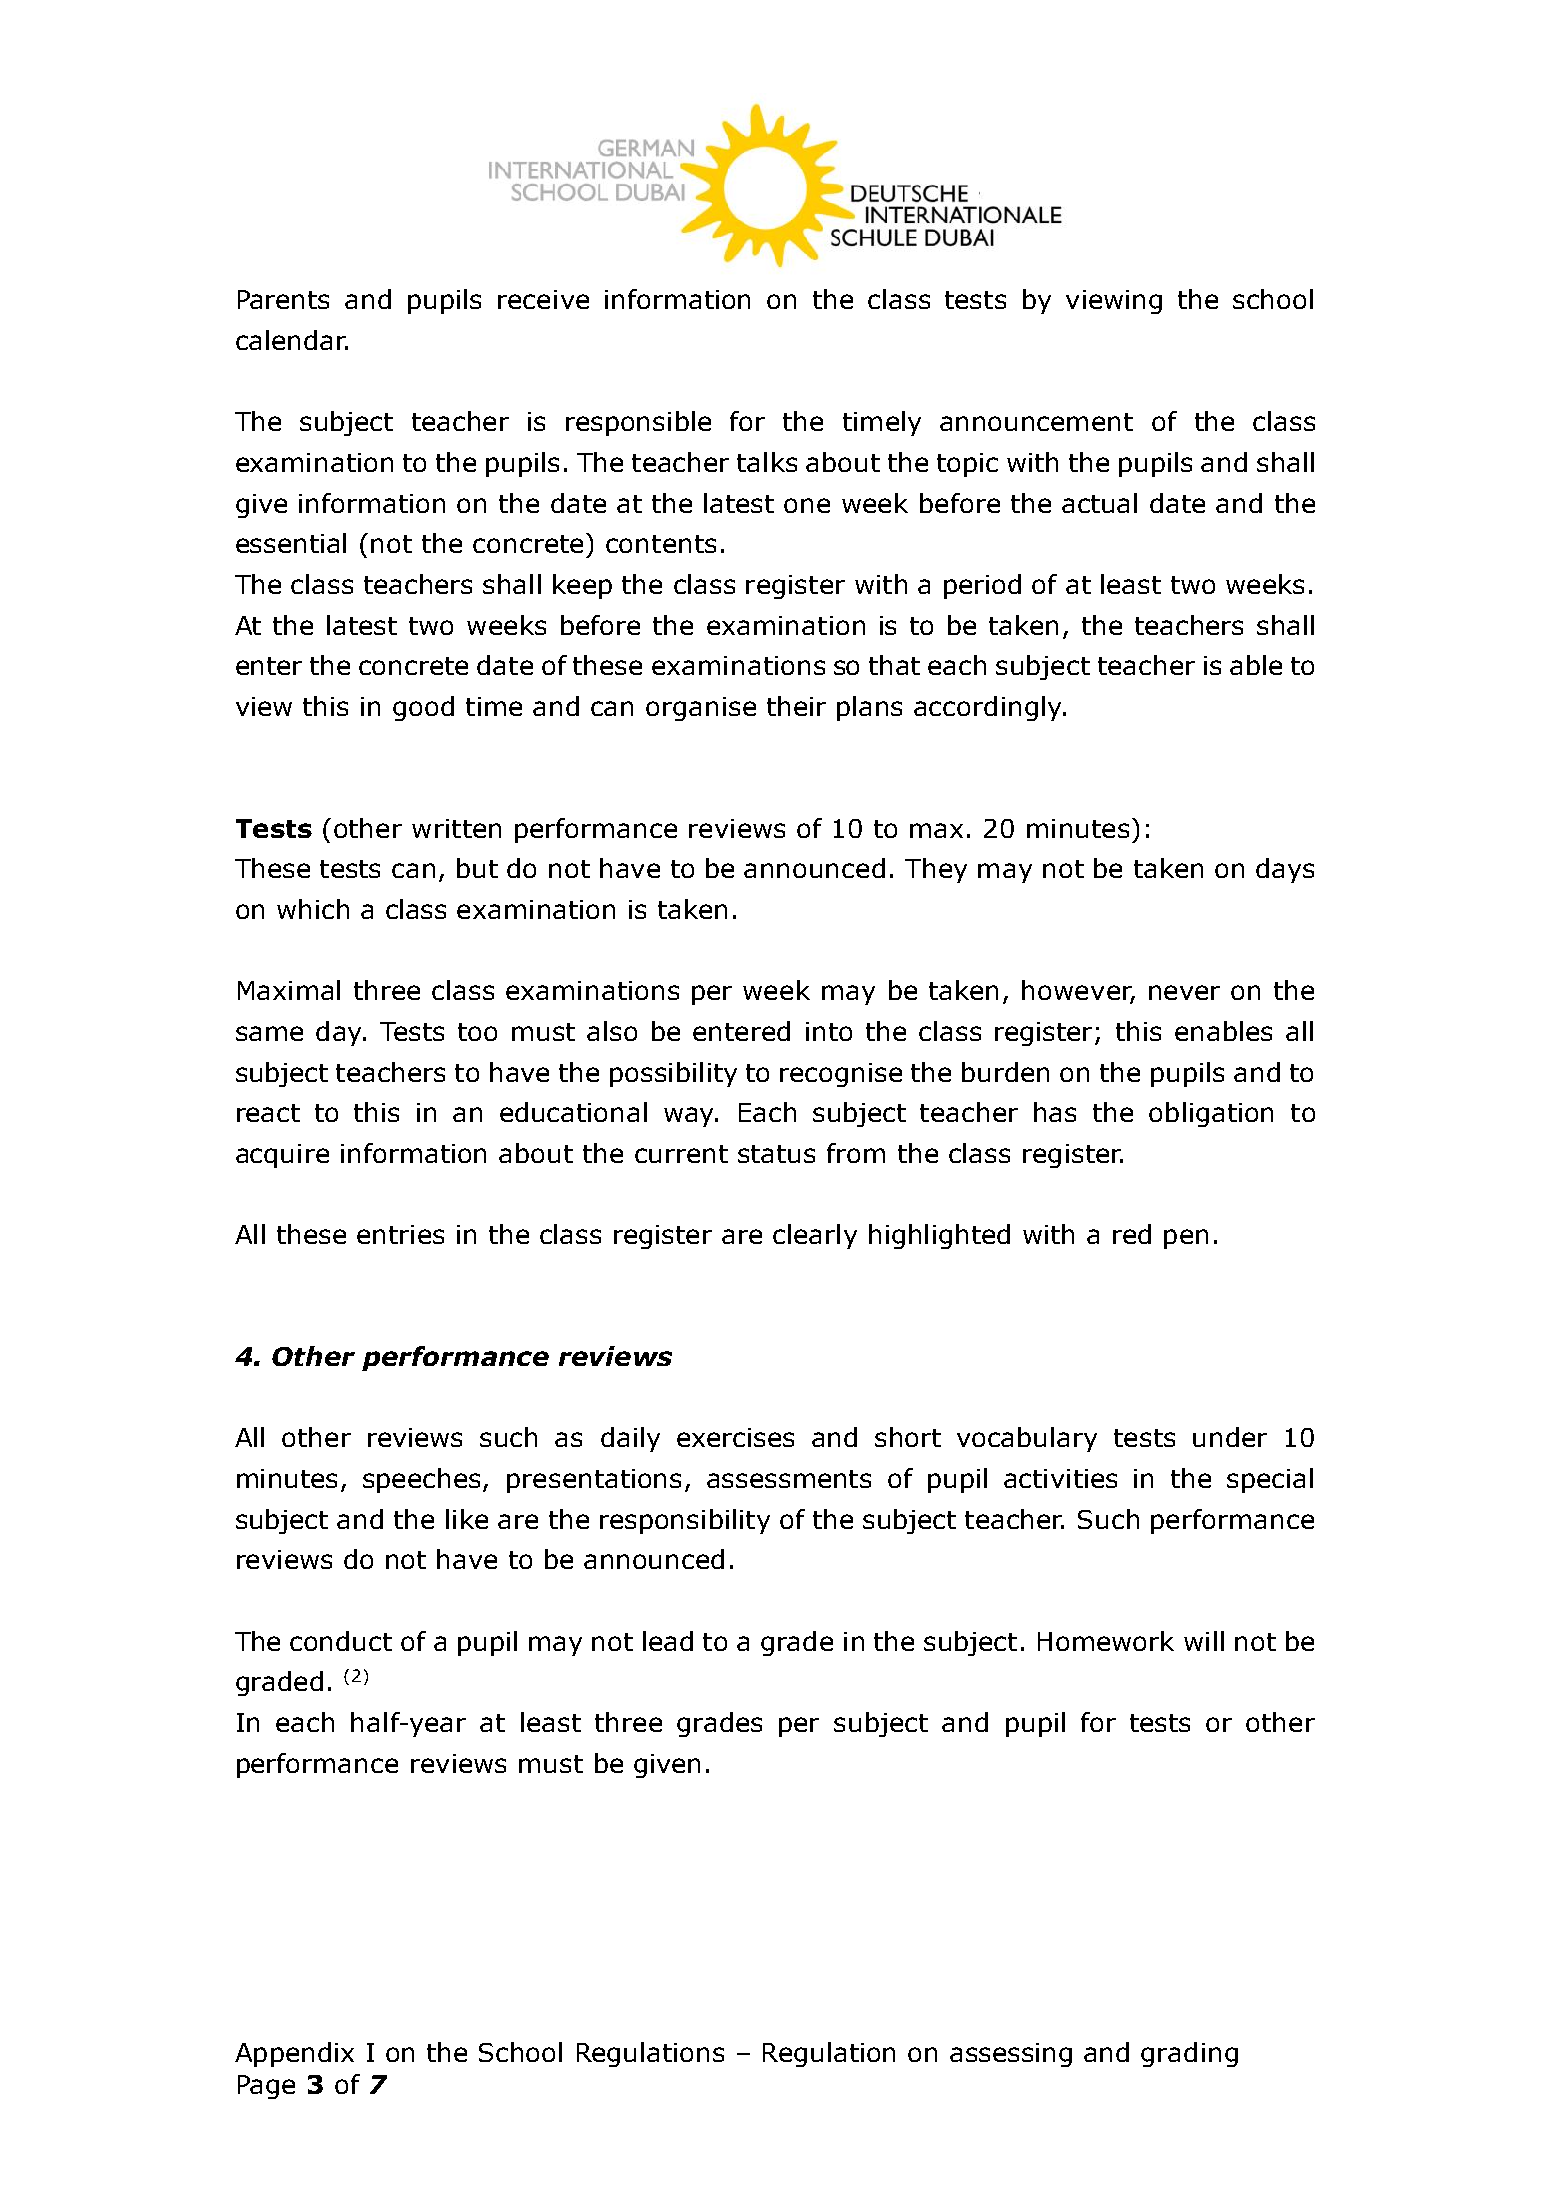  I want to click on announcement, so click(1036, 422).
